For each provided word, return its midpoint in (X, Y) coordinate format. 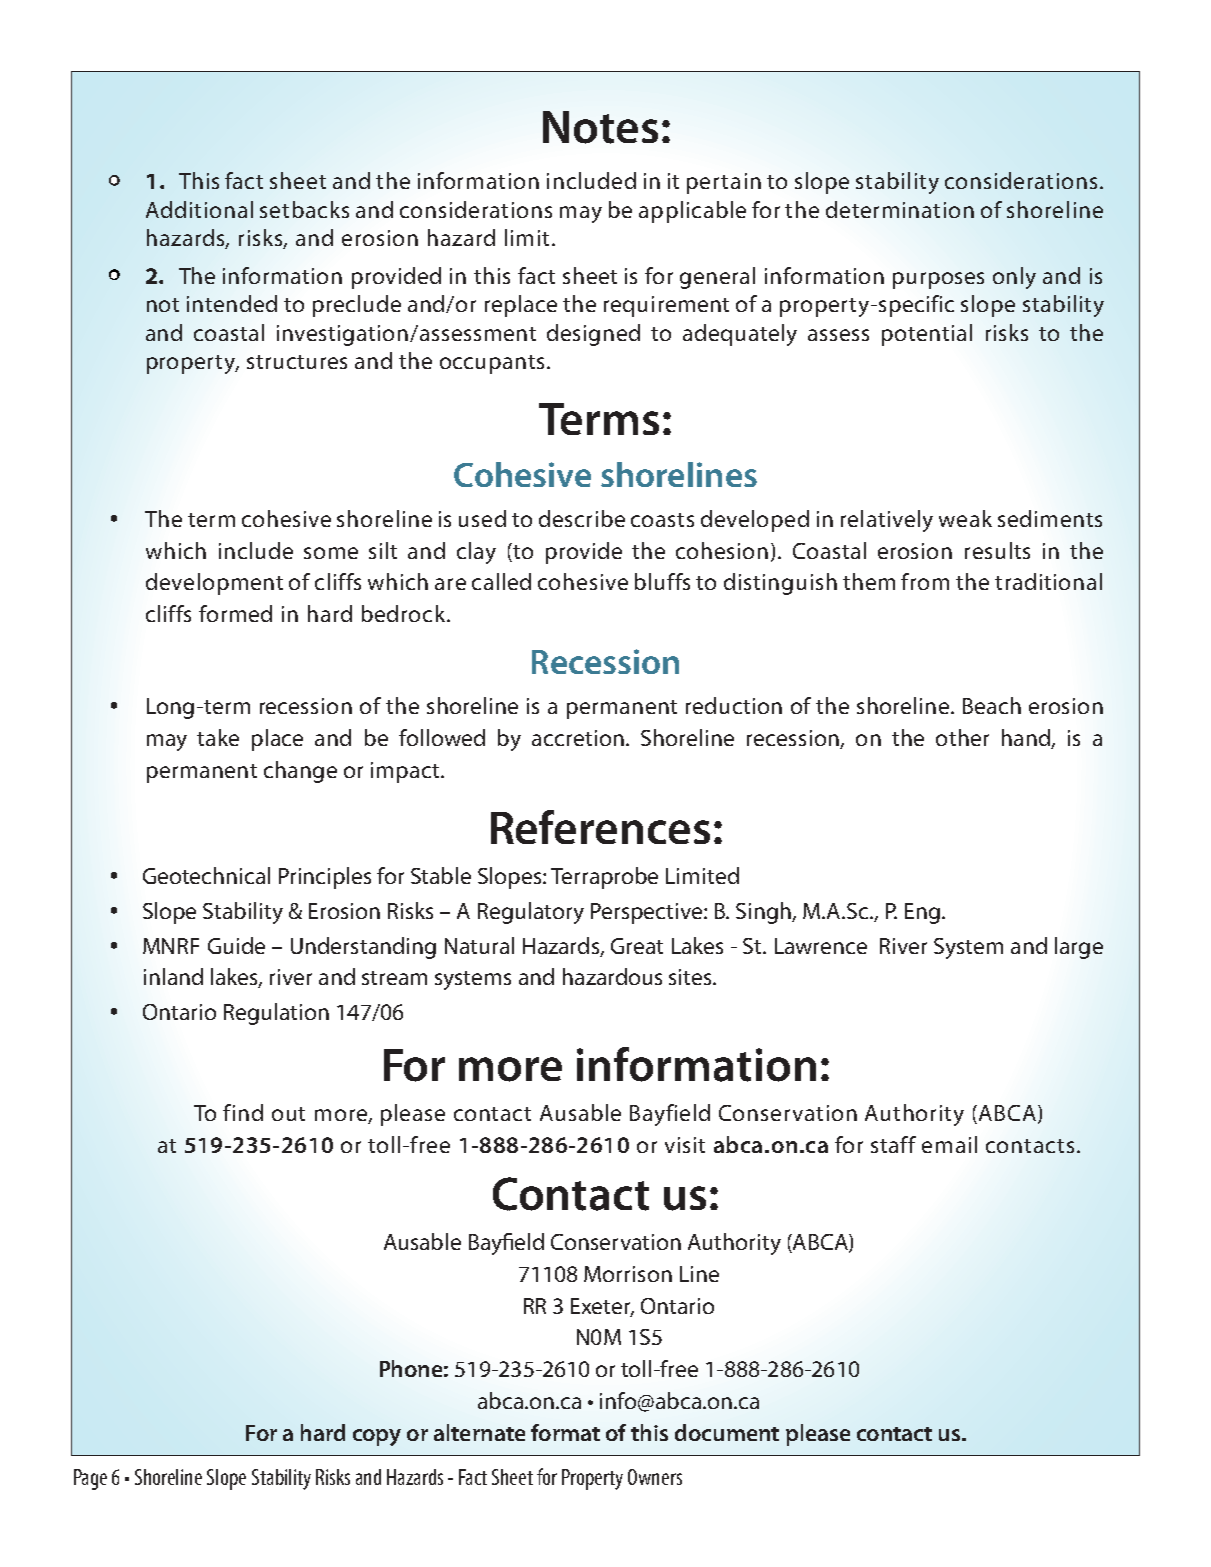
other (962, 737)
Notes (600, 127)
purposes (938, 280)
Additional (199, 209)
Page (90, 1479)
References (600, 827)
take (218, 737)
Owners (655, 1477)
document (727, 1432)
